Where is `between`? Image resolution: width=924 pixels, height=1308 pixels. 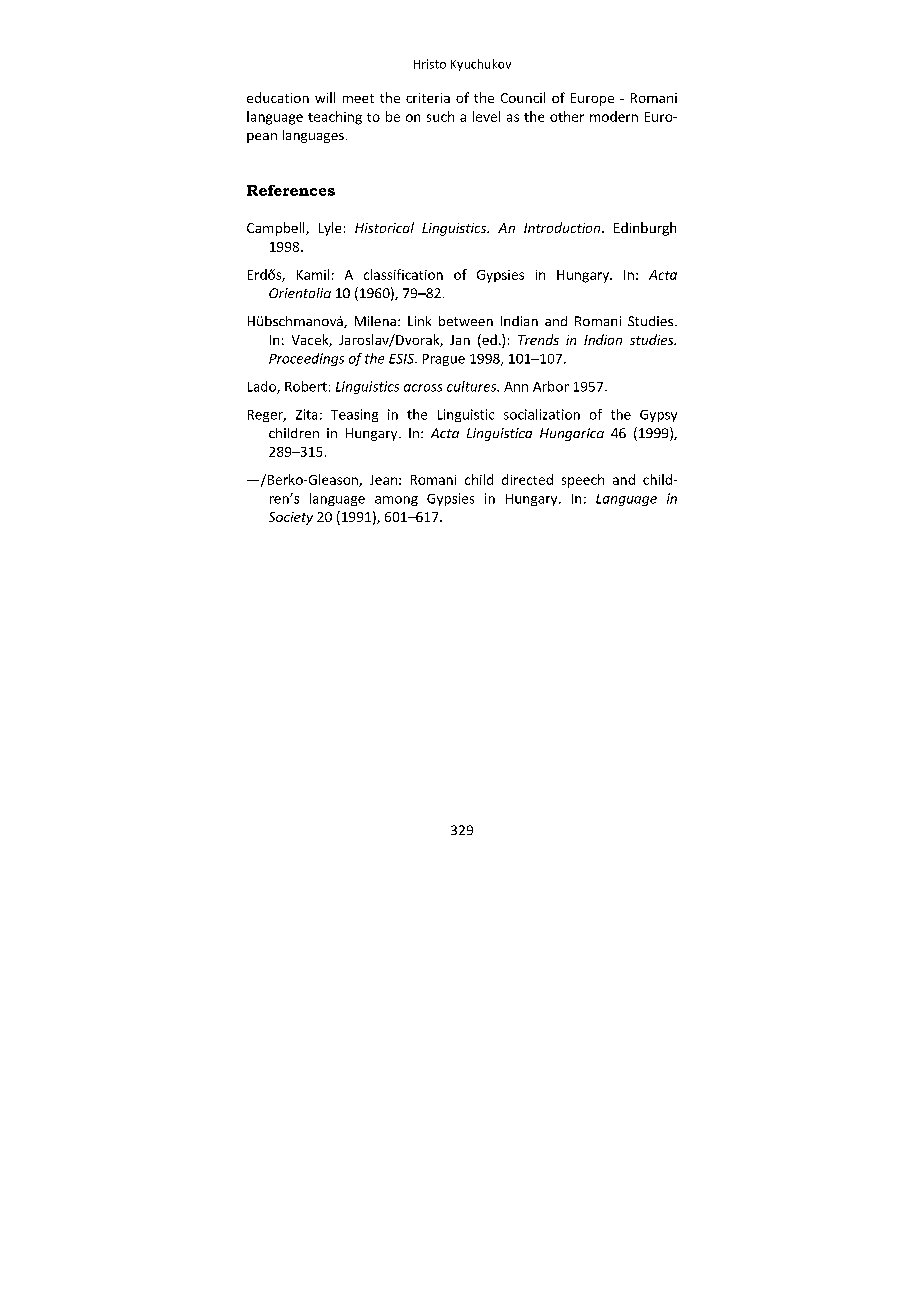 between is located at coordinates (466, 321).
